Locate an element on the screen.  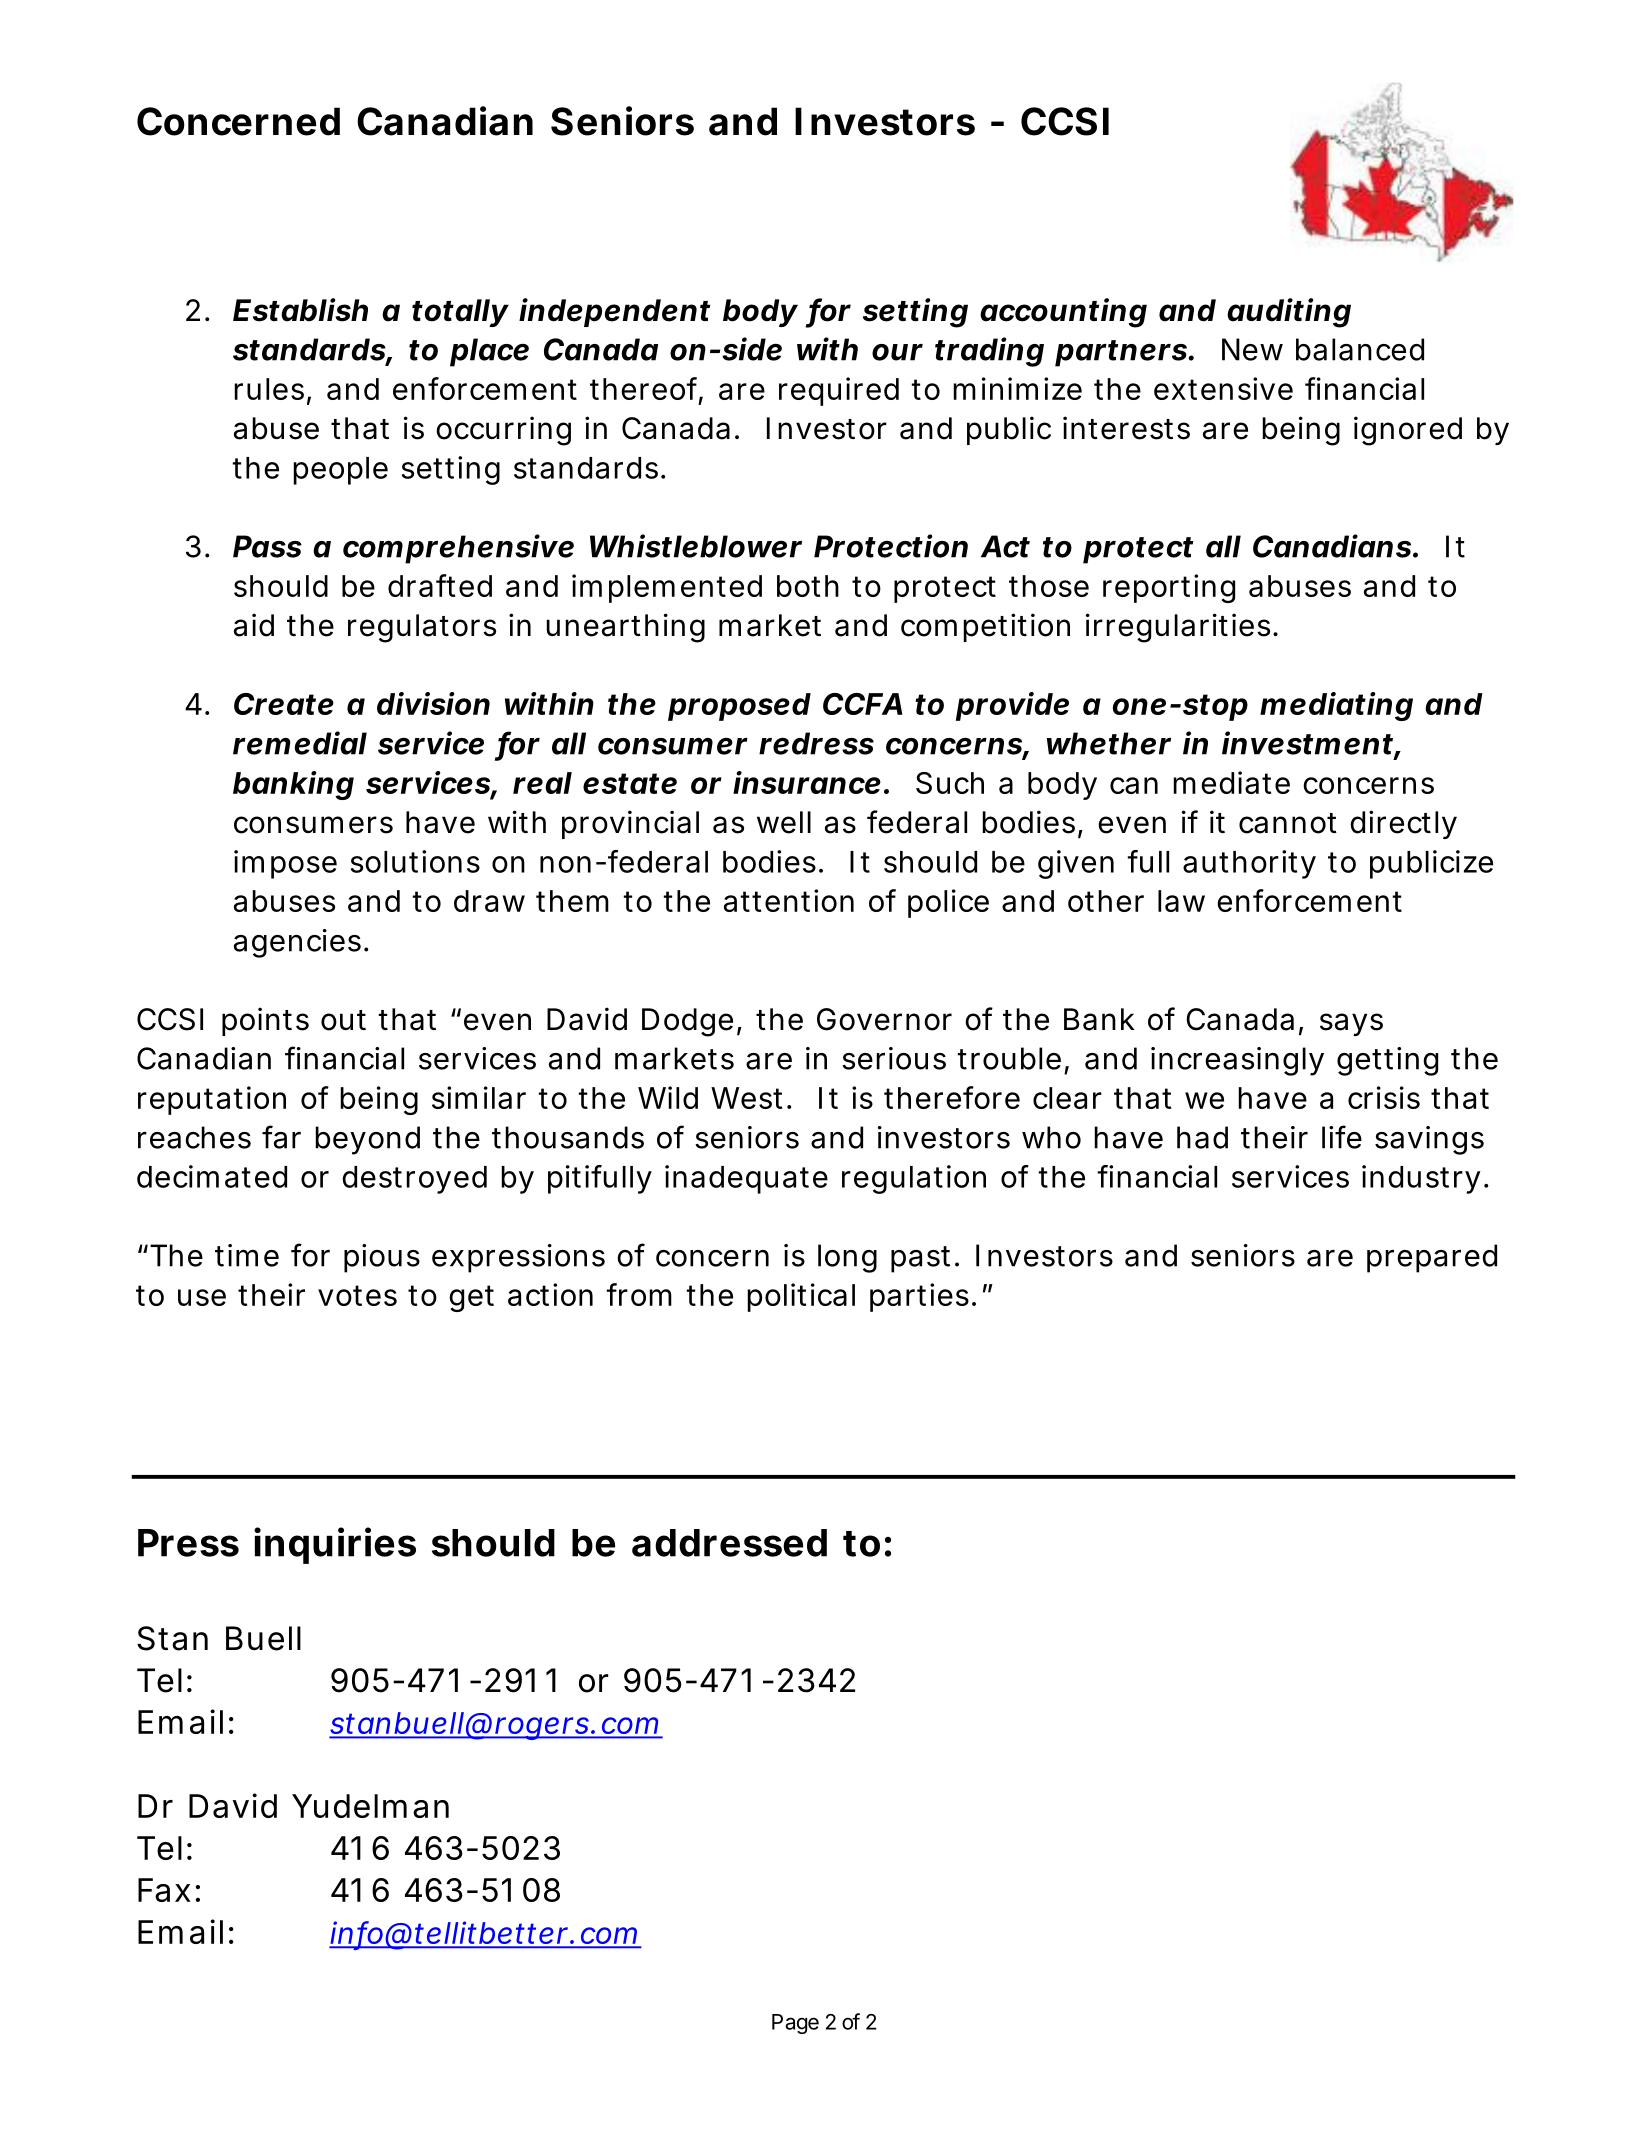
inadequate is located at coordinates (746, 1179).
